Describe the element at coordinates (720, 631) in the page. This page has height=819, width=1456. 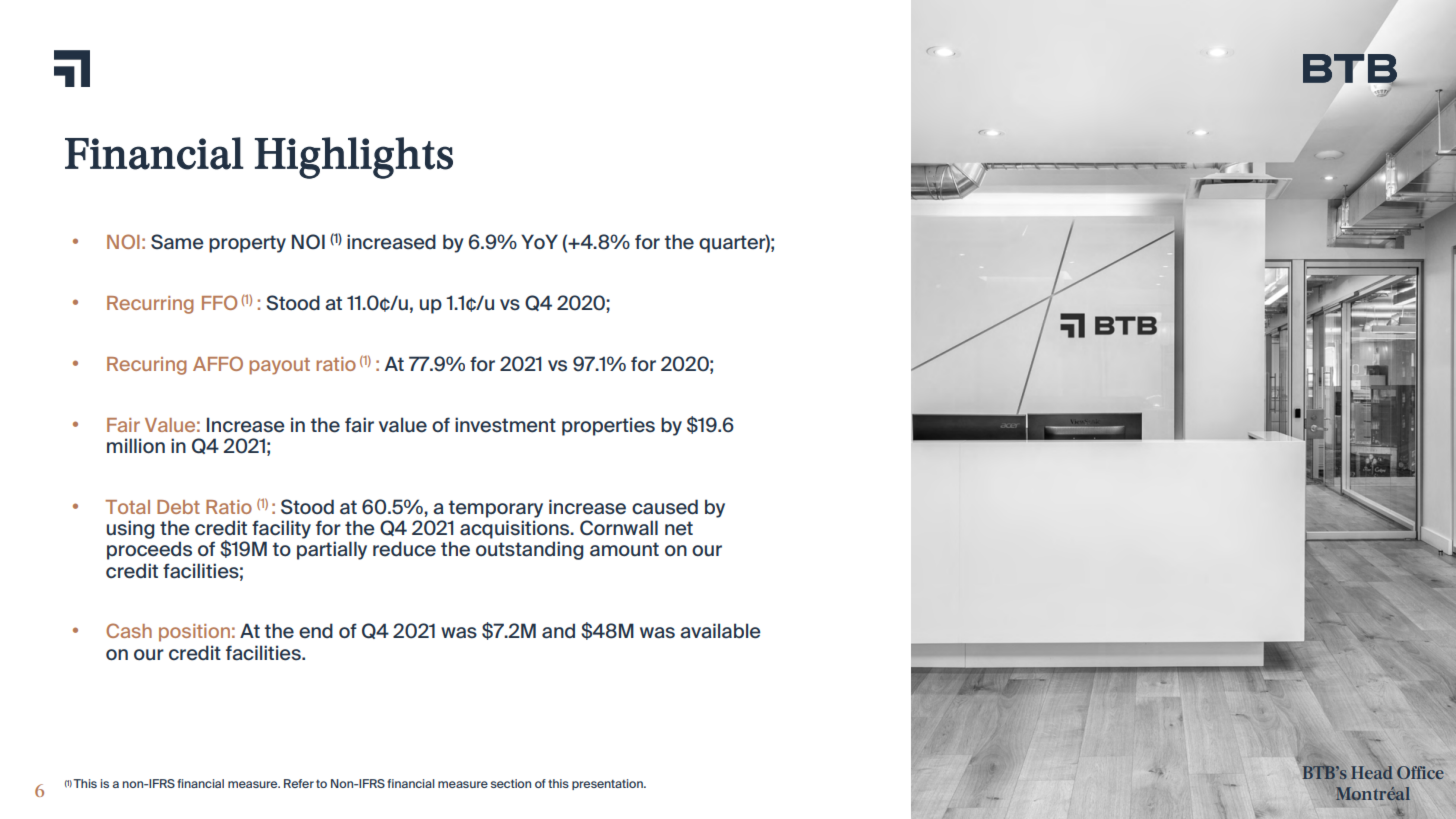
I see `available` at that location.
